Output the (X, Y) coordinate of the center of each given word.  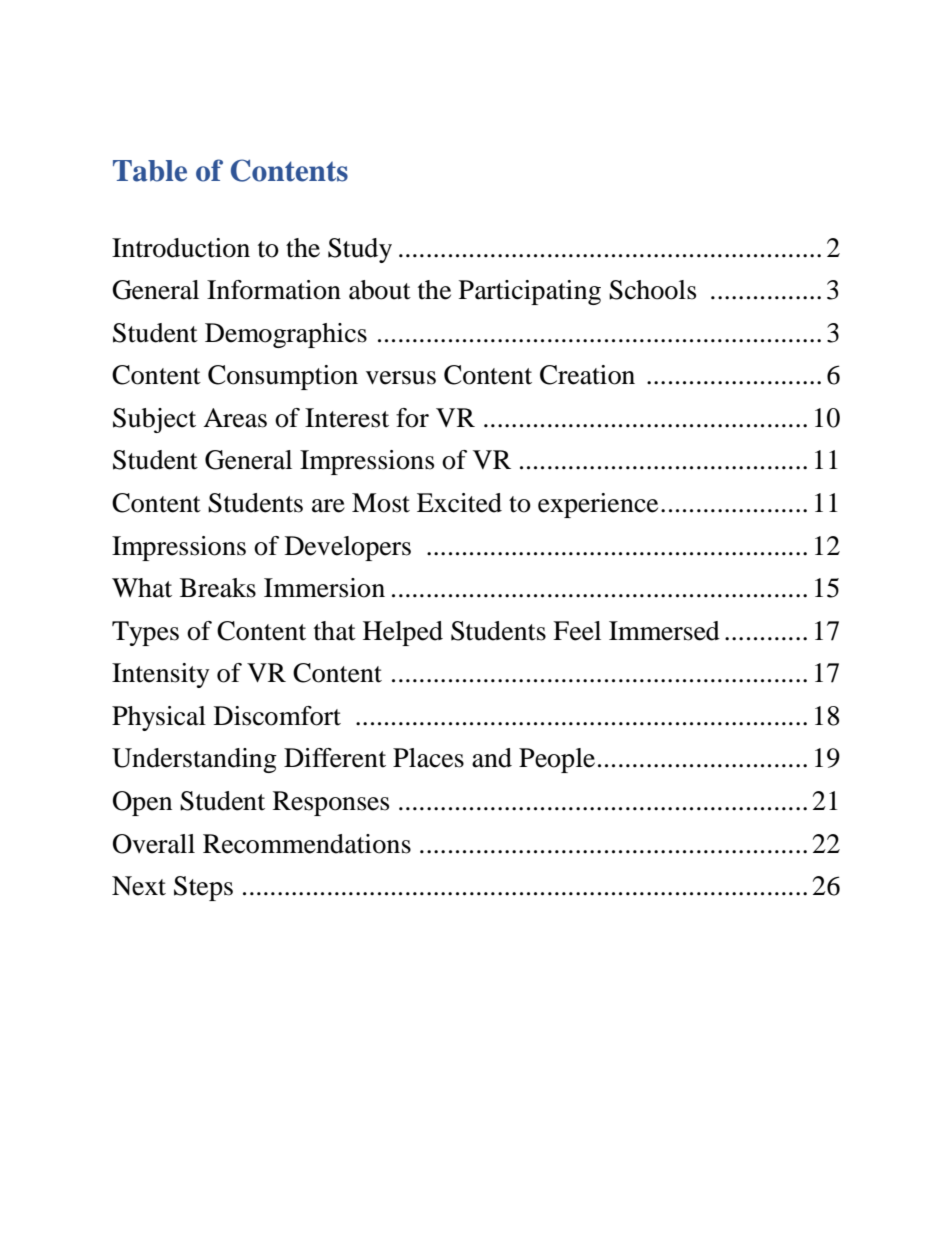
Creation (587, 375)
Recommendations (307, 844)
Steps (203, 888)
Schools (652, 290)
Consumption (283, 377)
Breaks (218, 588)
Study (360, 250)
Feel (577, 631)
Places (428, 758)
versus (401, 378)
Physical (159, 718)
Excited (459, 503)
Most (381, 503)
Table (150, 171)
